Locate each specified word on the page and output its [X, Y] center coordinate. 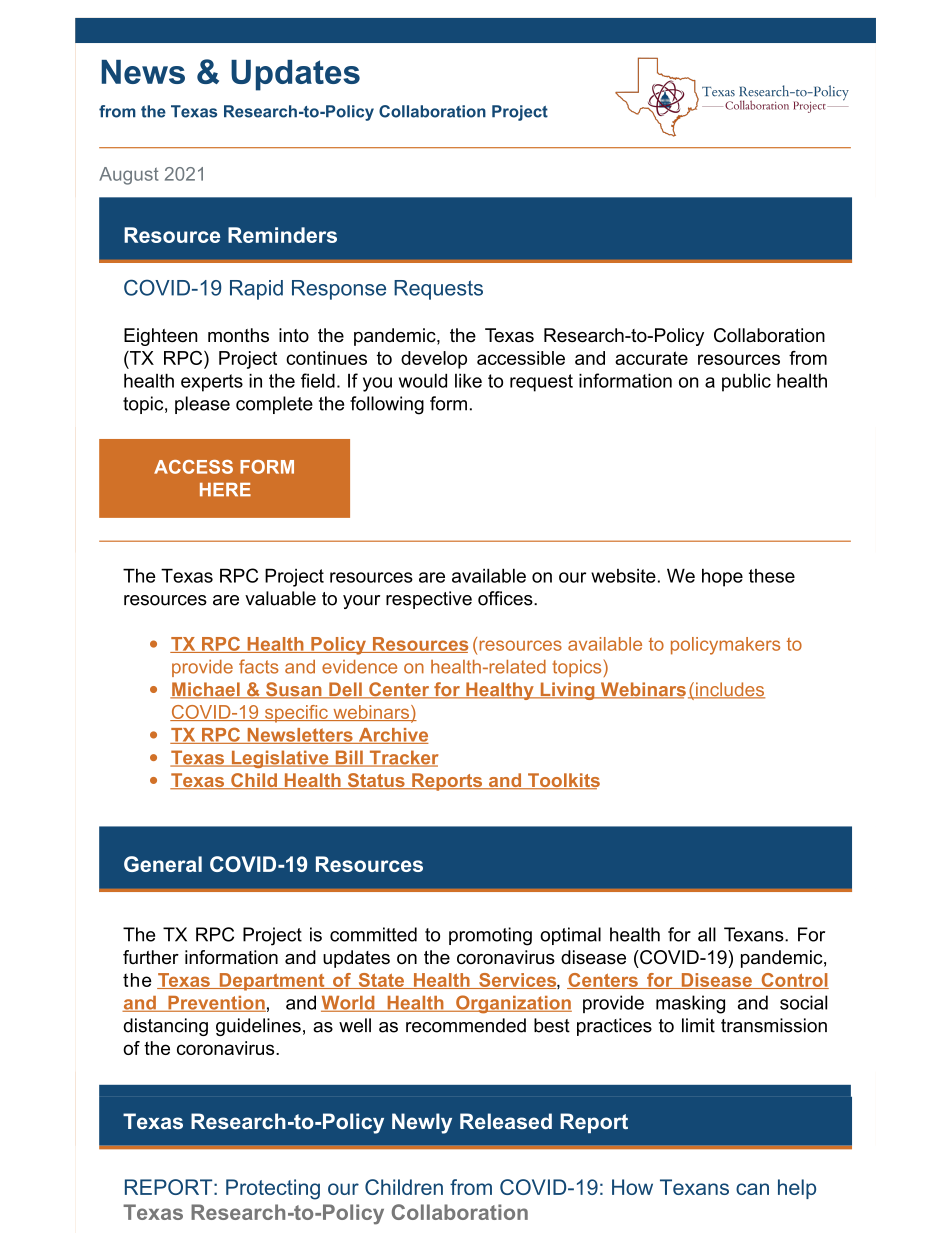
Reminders [282, 235]
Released [506, 1121]
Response [339, 290]
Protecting [273, 1189]
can [752, 1189]
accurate [651, 358]
